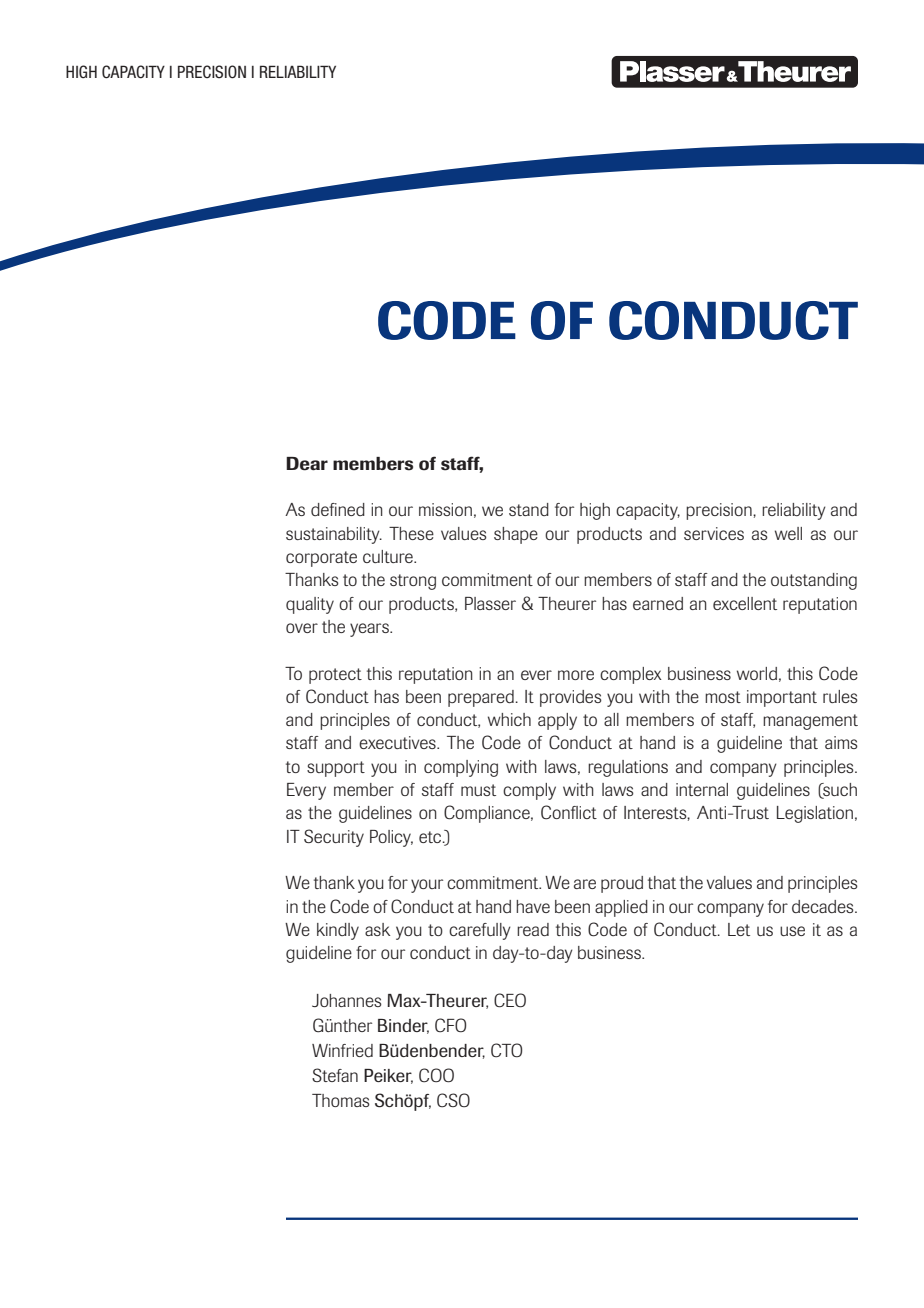  What do you see at coordinates (338, 509) in the page?
I see `defined` at bounding box center [338, 509].
